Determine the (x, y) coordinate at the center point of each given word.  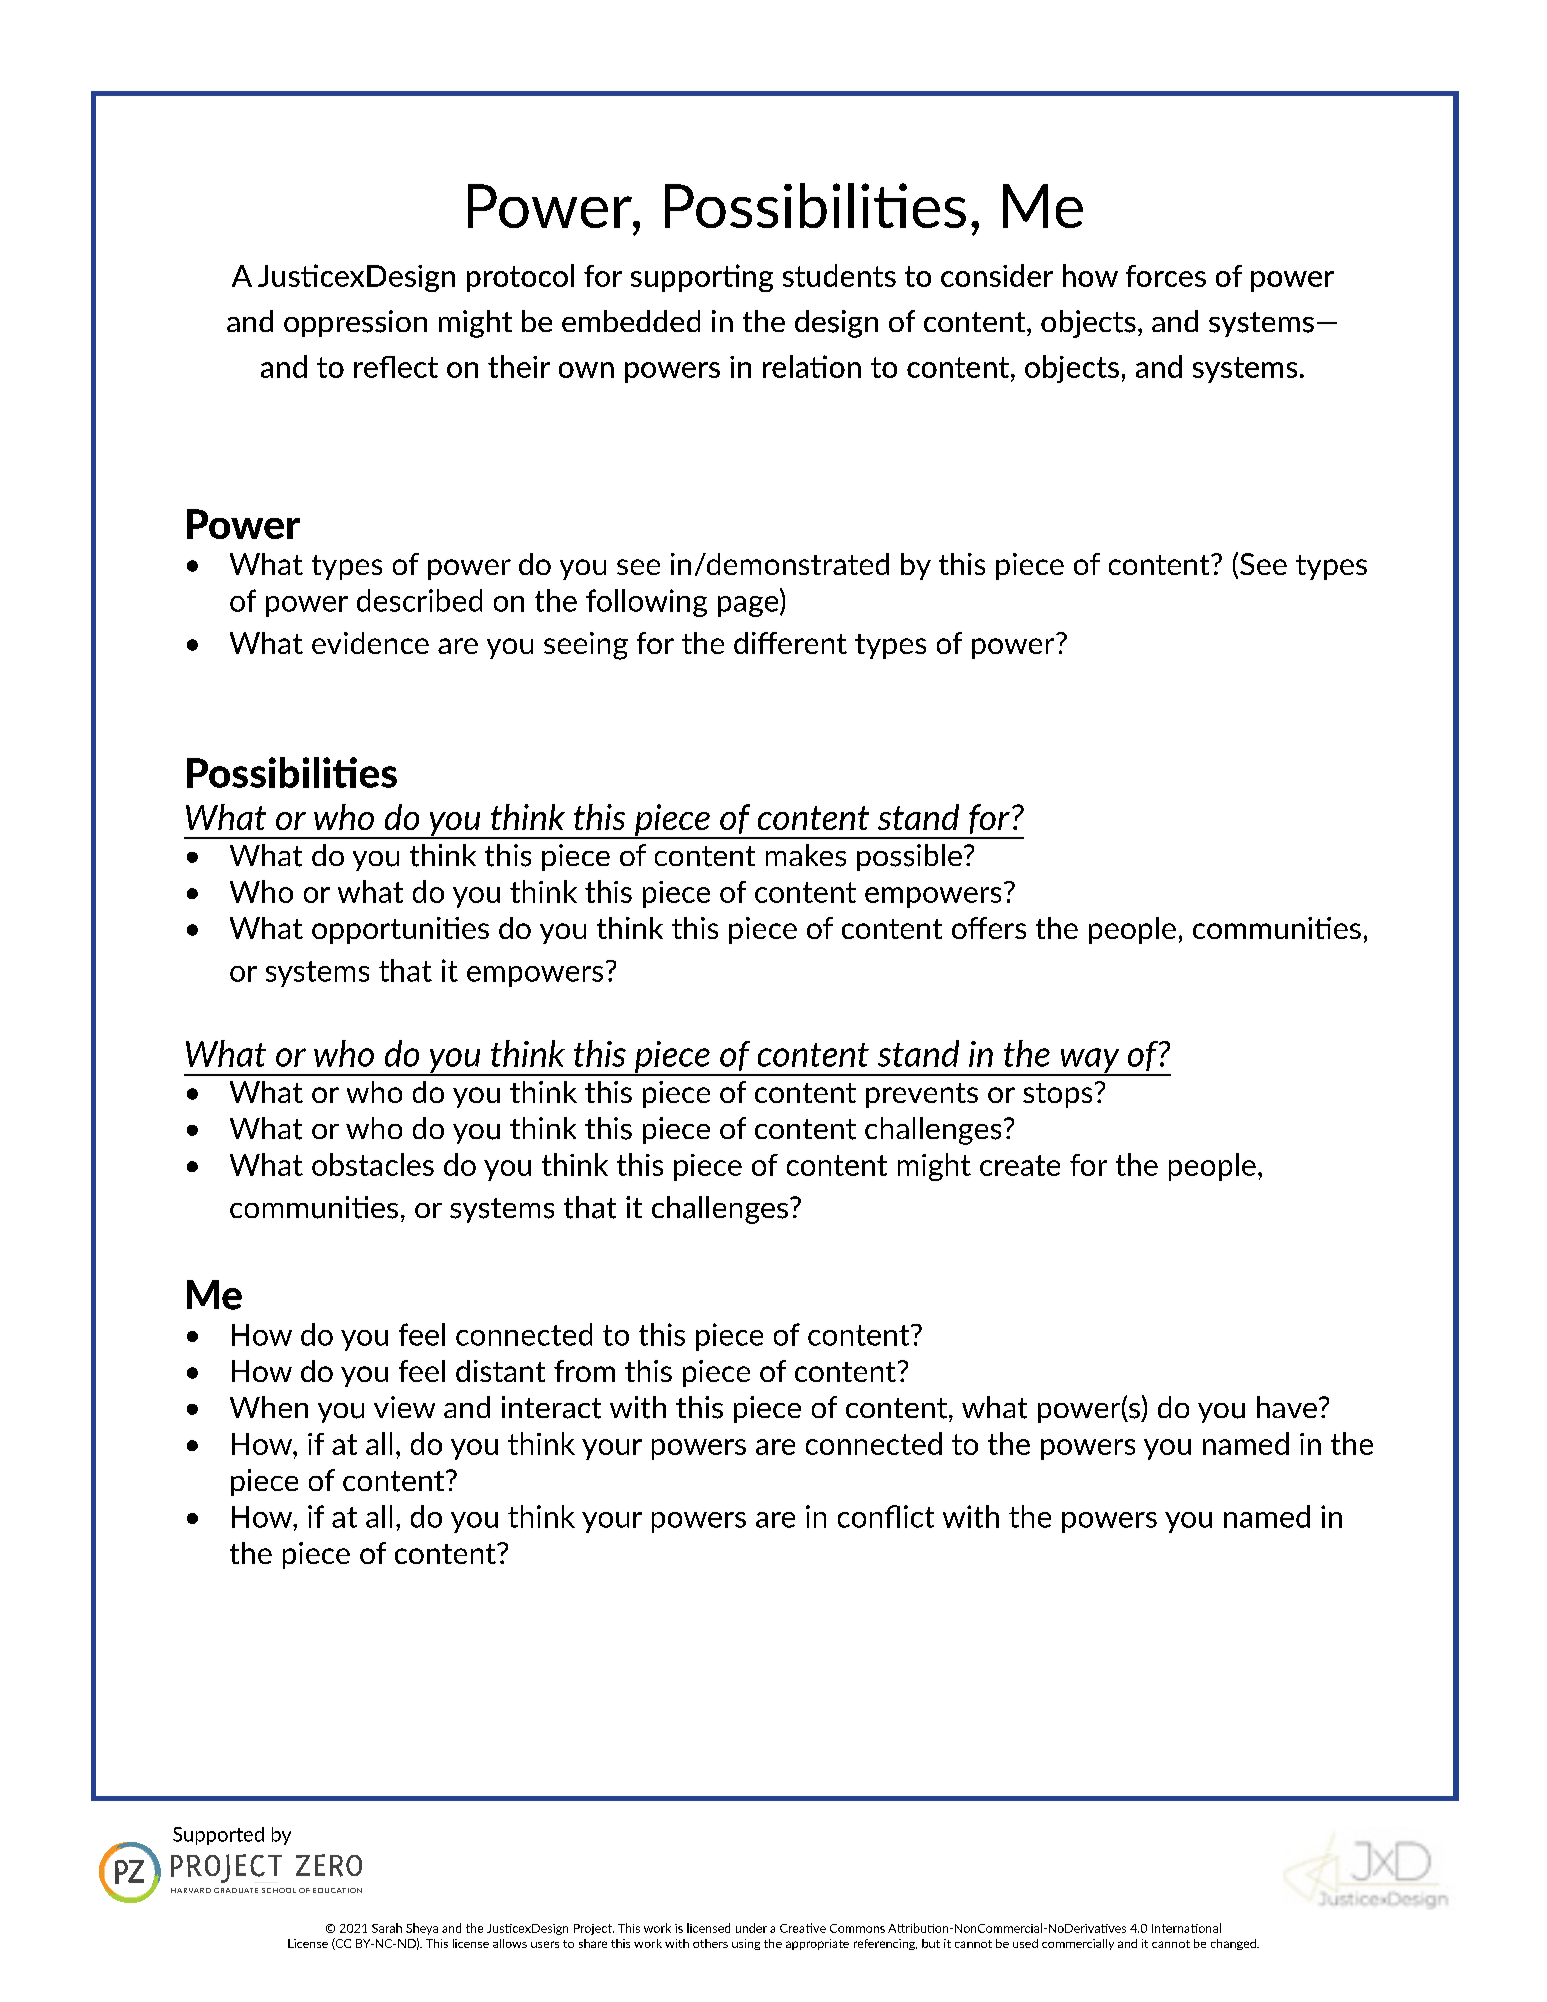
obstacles (373, 1164)
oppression (355, 323)
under (751, 1928)
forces (1166, 276)
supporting (702, 278)
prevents (922, 1095)
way (1090, 1061)
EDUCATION (337, 1890)
